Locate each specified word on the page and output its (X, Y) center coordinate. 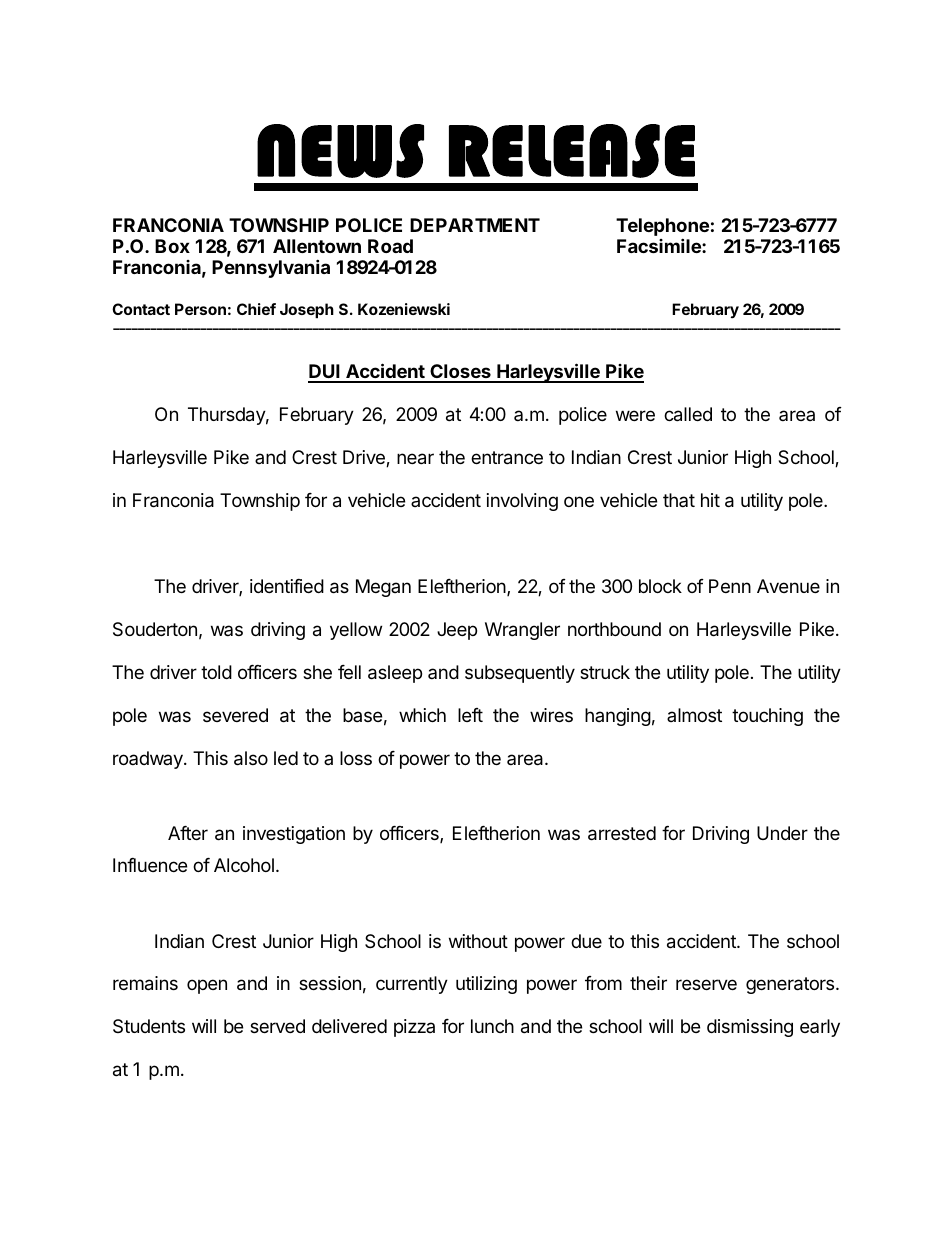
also (251, 758)
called (688, 414)
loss (356, 758)
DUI (325, 373)
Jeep (457, 631)
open (207, 986)
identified (287, 586)
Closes (460, 373)
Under (782, 833)
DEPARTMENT (475, 225)
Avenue (788, 586)
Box (172, 246)
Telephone (662, 227)
